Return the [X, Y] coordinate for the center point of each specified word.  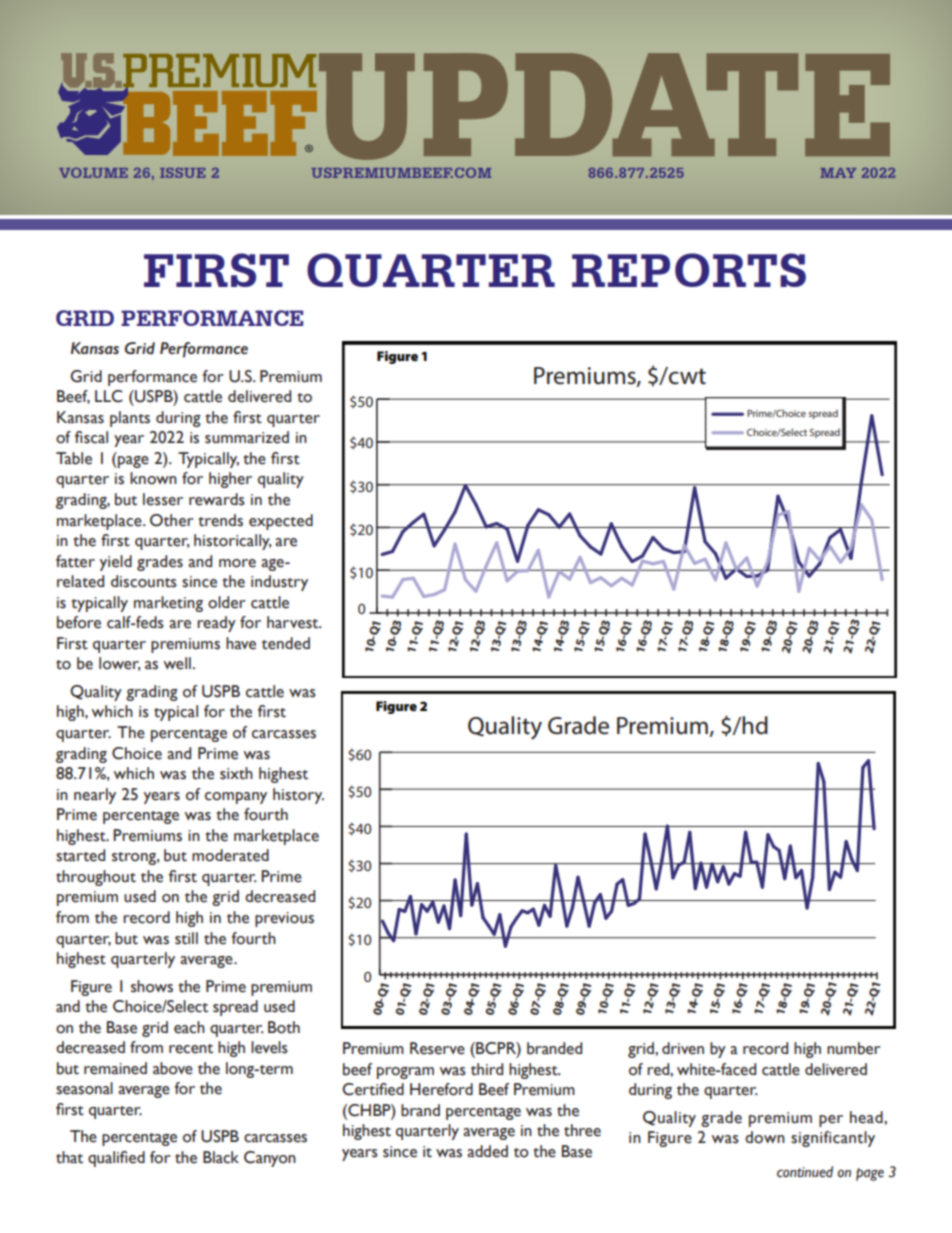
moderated [230, 855]
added [487, 1151]
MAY [838, 173]
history [298, 796]
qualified [116, 1159]
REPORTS [689, 270]
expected [281, 522]
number [853, 1048]
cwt [686, 376]
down [765, 1137]
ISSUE [183, 173]
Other [171, 520]
